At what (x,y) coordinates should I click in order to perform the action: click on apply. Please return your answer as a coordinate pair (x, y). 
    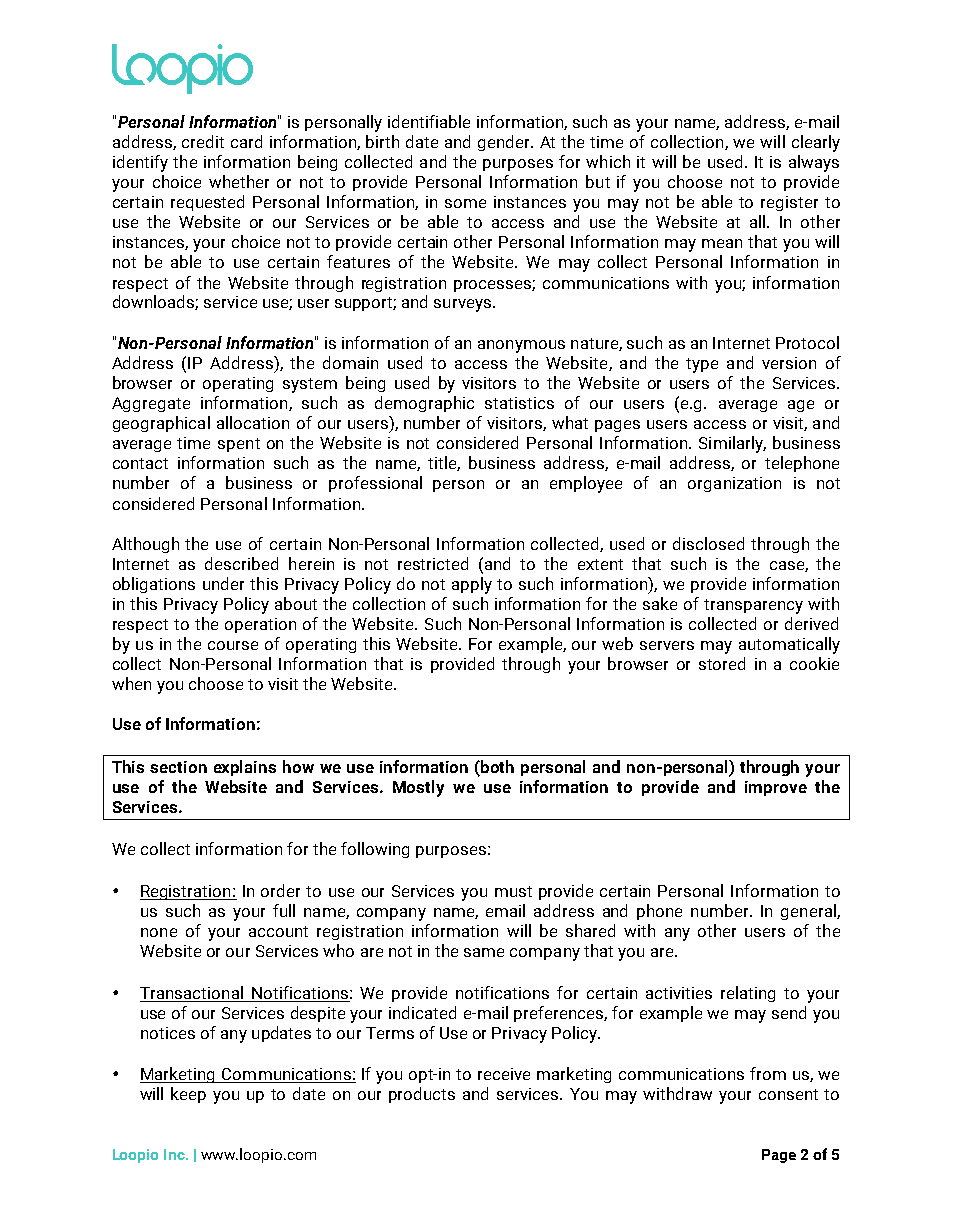
    Looking at the image, I should click on (472, 585).
